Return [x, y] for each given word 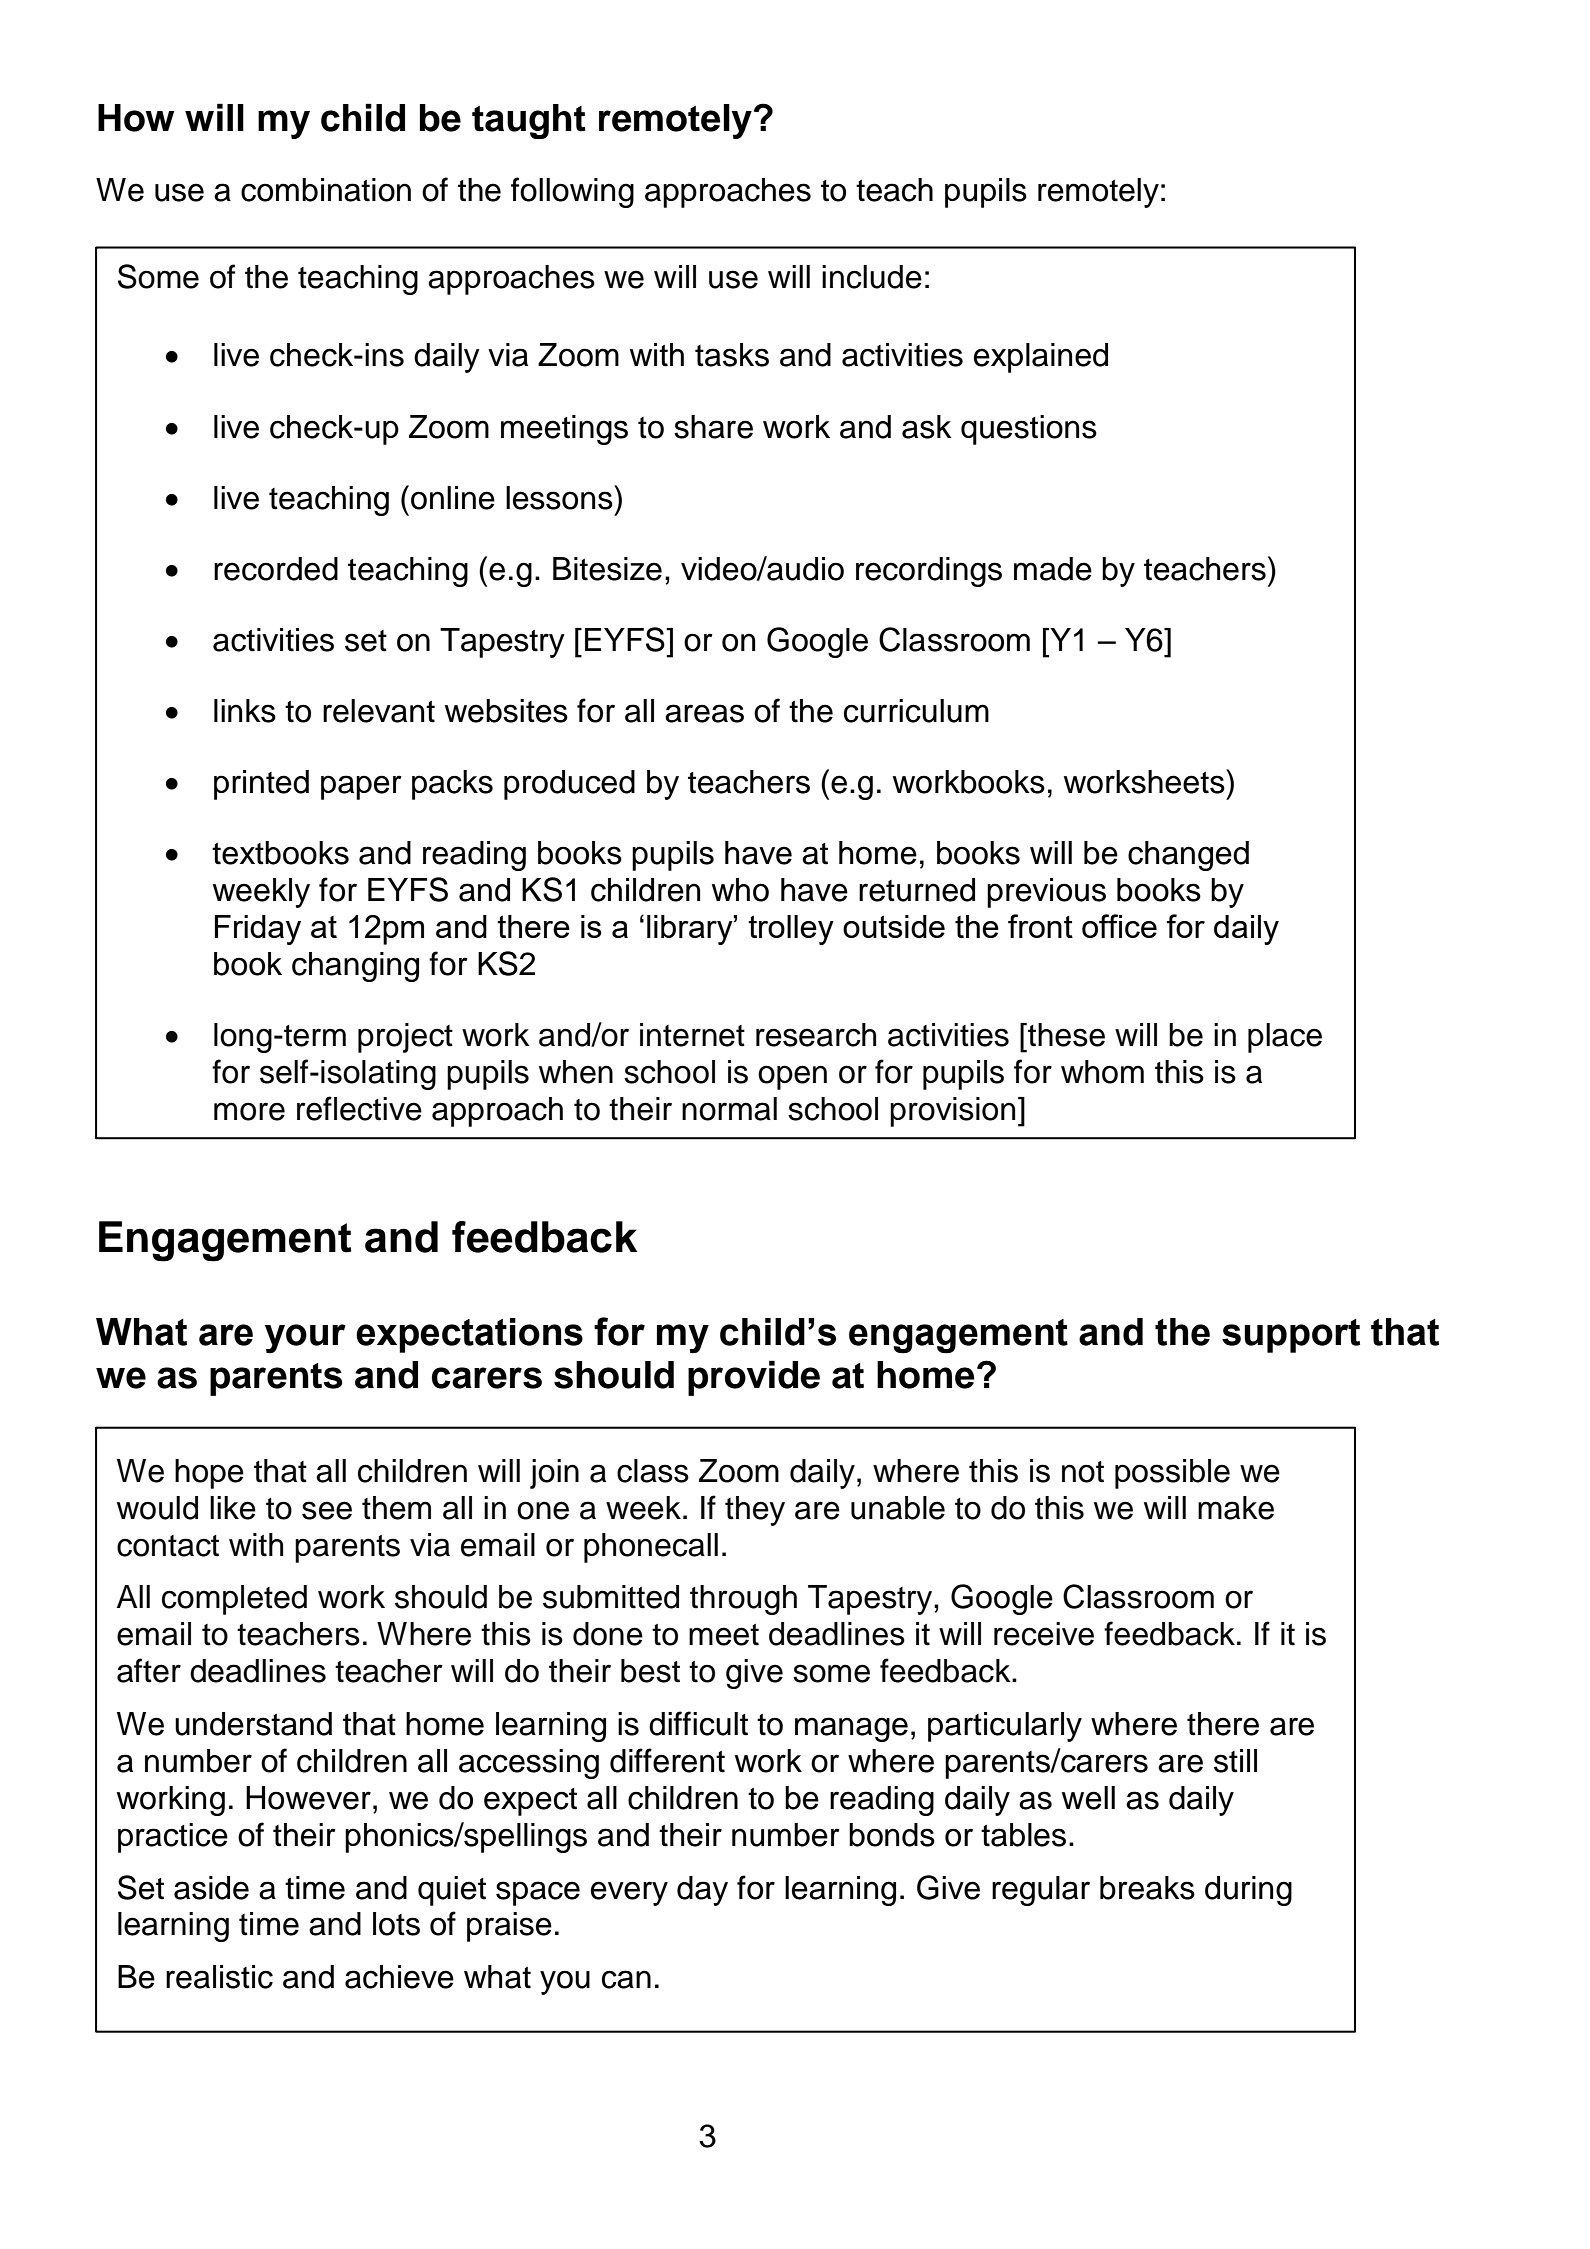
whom [1102, 1072]
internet [692, 1035]
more [249, 1111]
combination [326, 190]
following [572, 192]
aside [211, 1888]
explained [1041, 358]
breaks [1147, 1888]
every [629, 1893]
